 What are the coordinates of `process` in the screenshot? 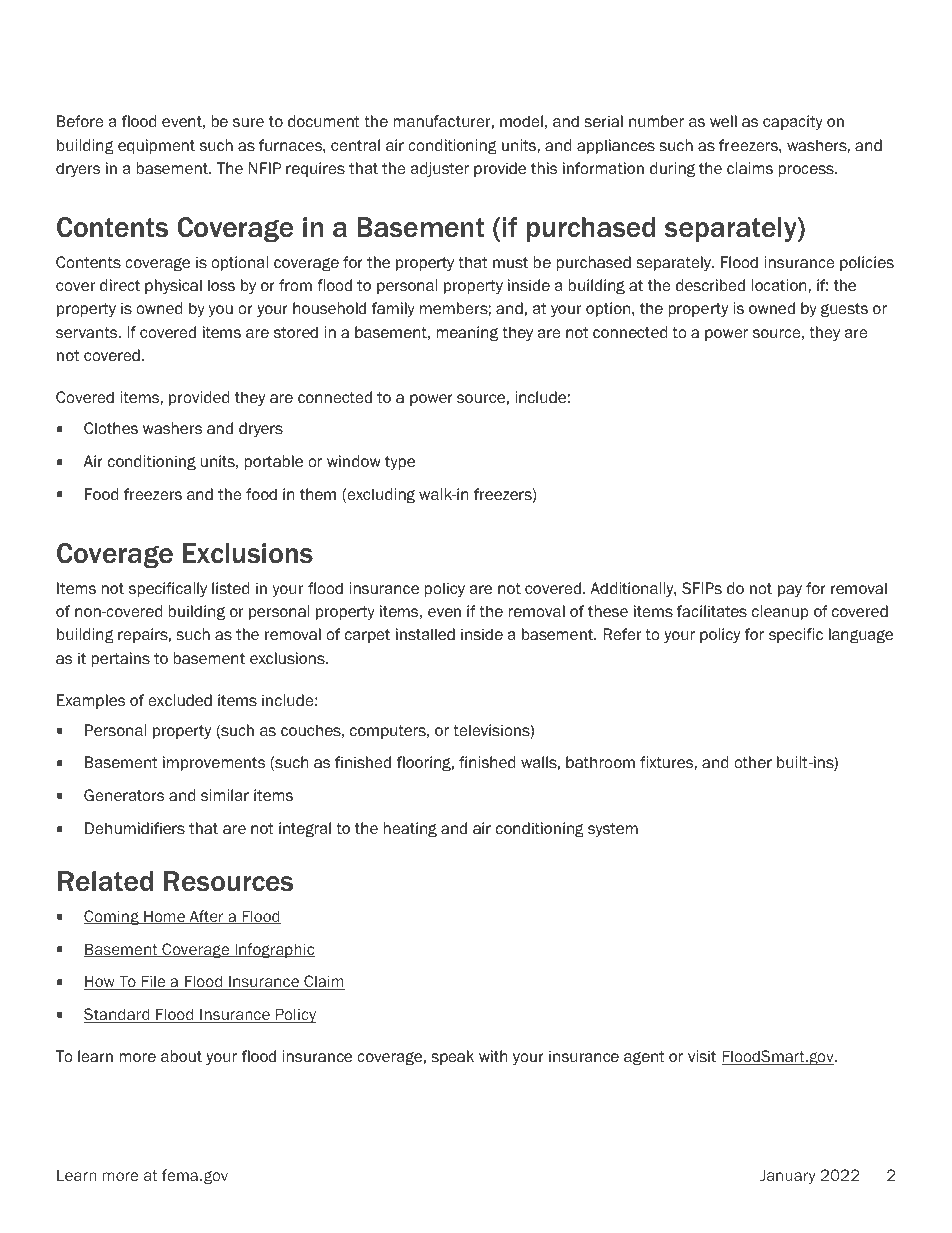 It's located at (807, 171).
